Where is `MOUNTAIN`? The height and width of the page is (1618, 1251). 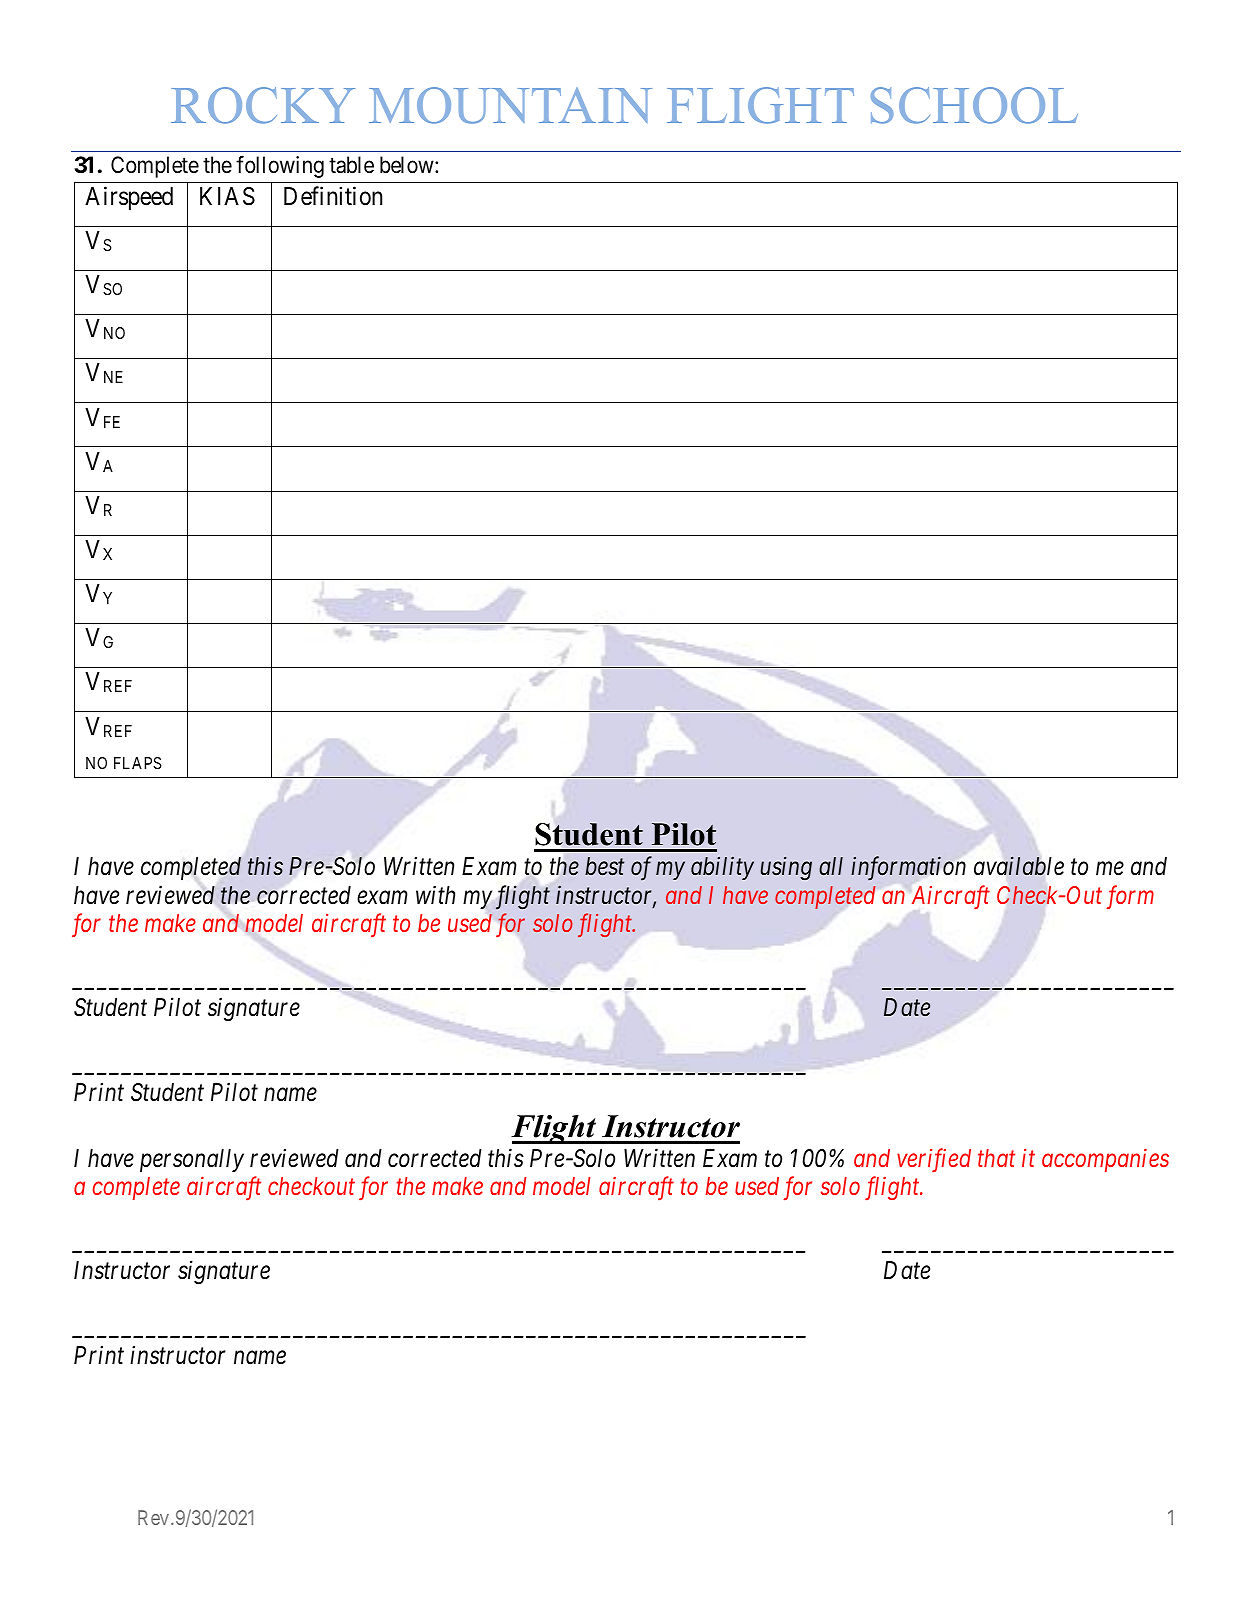
MOUNTAIN is located at coordinates (510, 105).
